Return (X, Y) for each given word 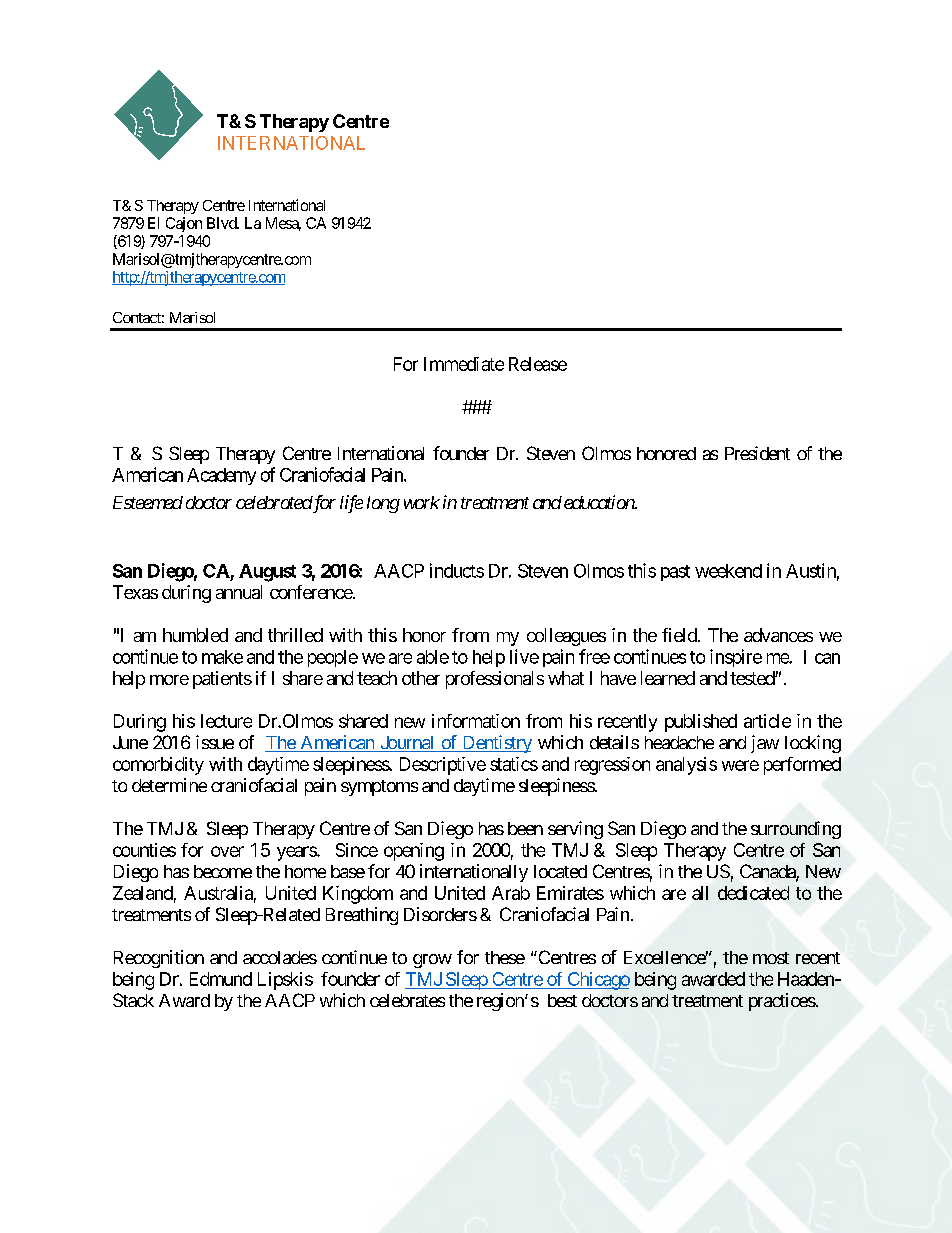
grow (432, 961)
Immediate (464, 364)
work (422, 502)
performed (802, 766)
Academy (221, 476)
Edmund (221, 979)
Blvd (222, 223)
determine (169, 785)
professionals (495, 680)
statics (514, 764)
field (679, 635)
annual (239, 592)
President (757, 453)
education (600, 502)
